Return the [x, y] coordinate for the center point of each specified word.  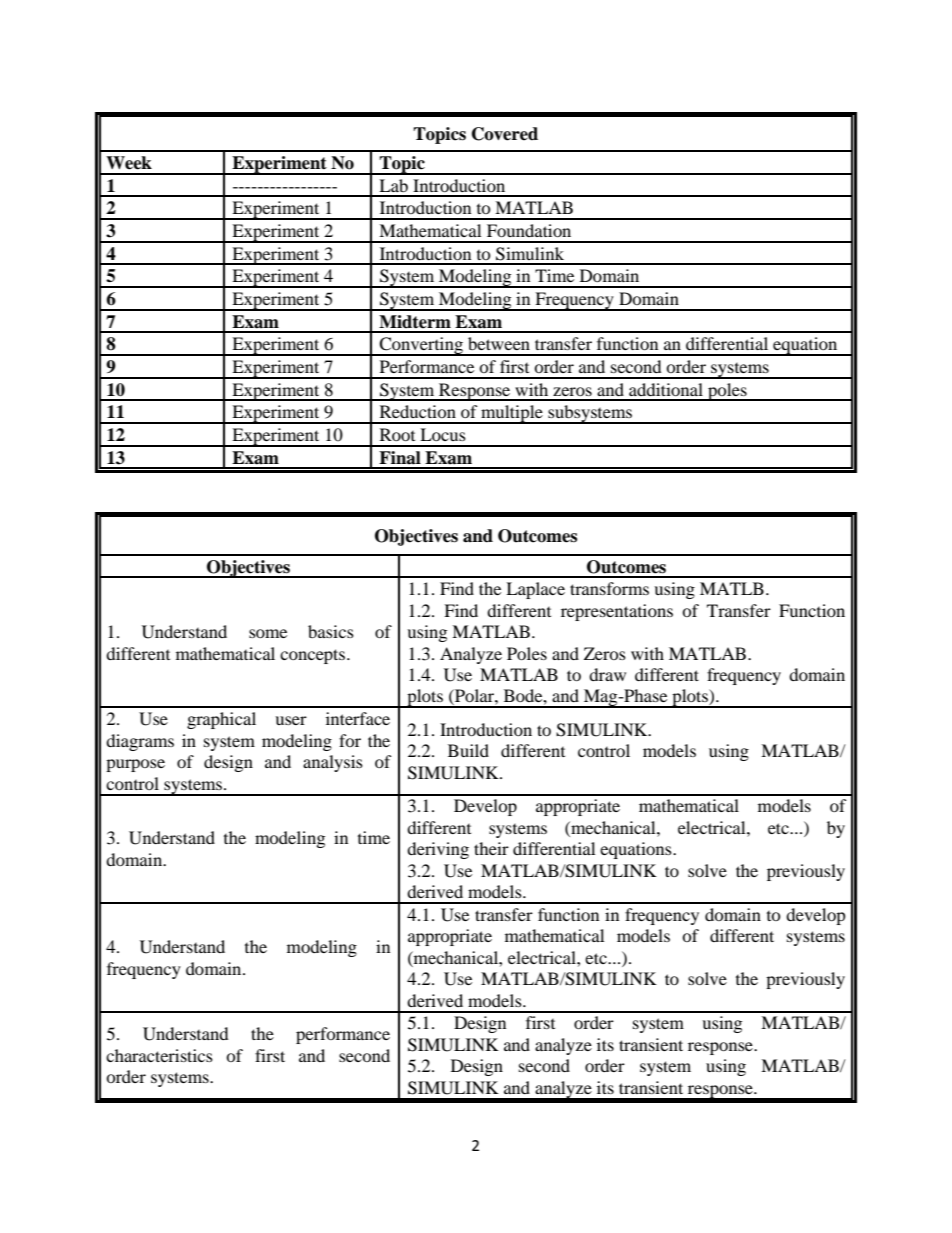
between [499, 343]
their [491, 848]
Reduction [418, 411]
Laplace [535, 590]
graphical [221, 720]
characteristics [159, 1055]
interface [358, 718]
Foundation [529, 230]
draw [607, 674]
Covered [505, 134]
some [268, 633]
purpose [135, 765]
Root [397, 434]
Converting [421, 346]
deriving [438, 850]
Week [129, 163]
